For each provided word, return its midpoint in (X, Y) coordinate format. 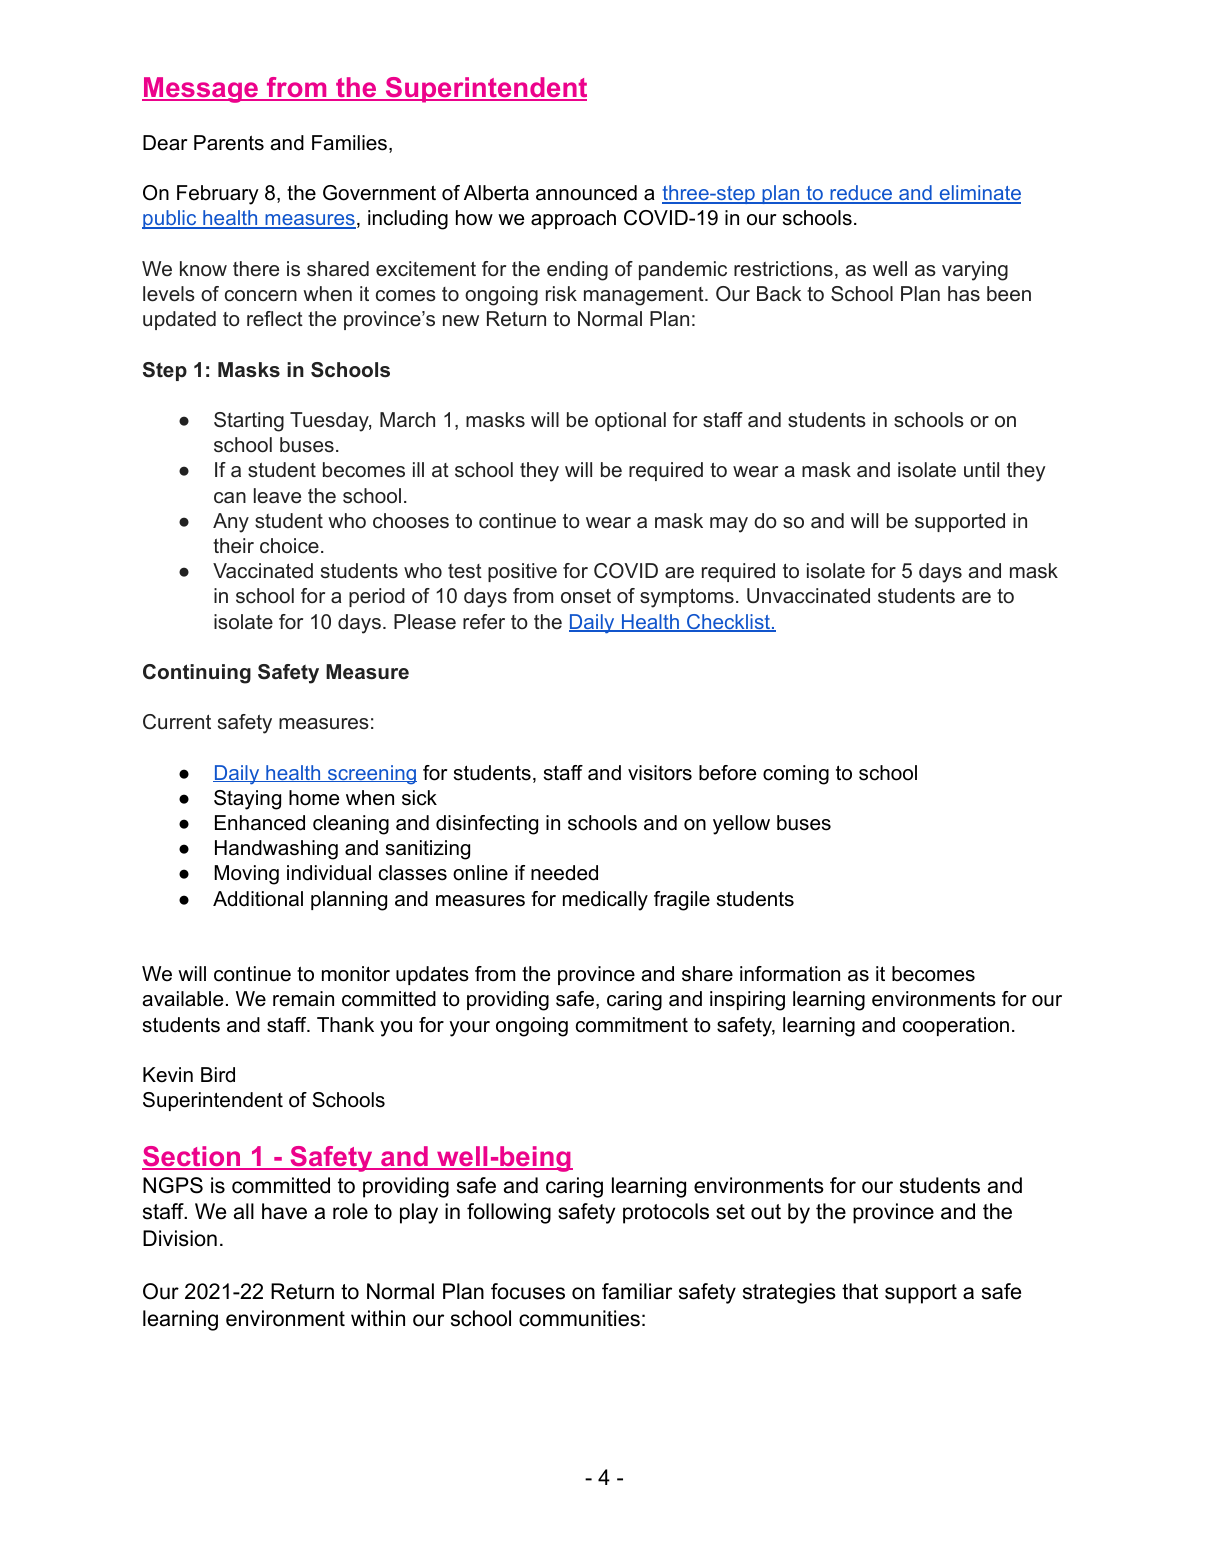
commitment (632, 1025)
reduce (861, 194)
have (284, 1211)
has (964, 294)
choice (289, 546)
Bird (218, 1075)
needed (564, 873)
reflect (275, 319)
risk (561, 294)
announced (586, 193)
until (981, 470)
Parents (229, 143)
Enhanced (260, 823)
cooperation (956, 1026)
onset (586, 596)
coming (796, 775)
